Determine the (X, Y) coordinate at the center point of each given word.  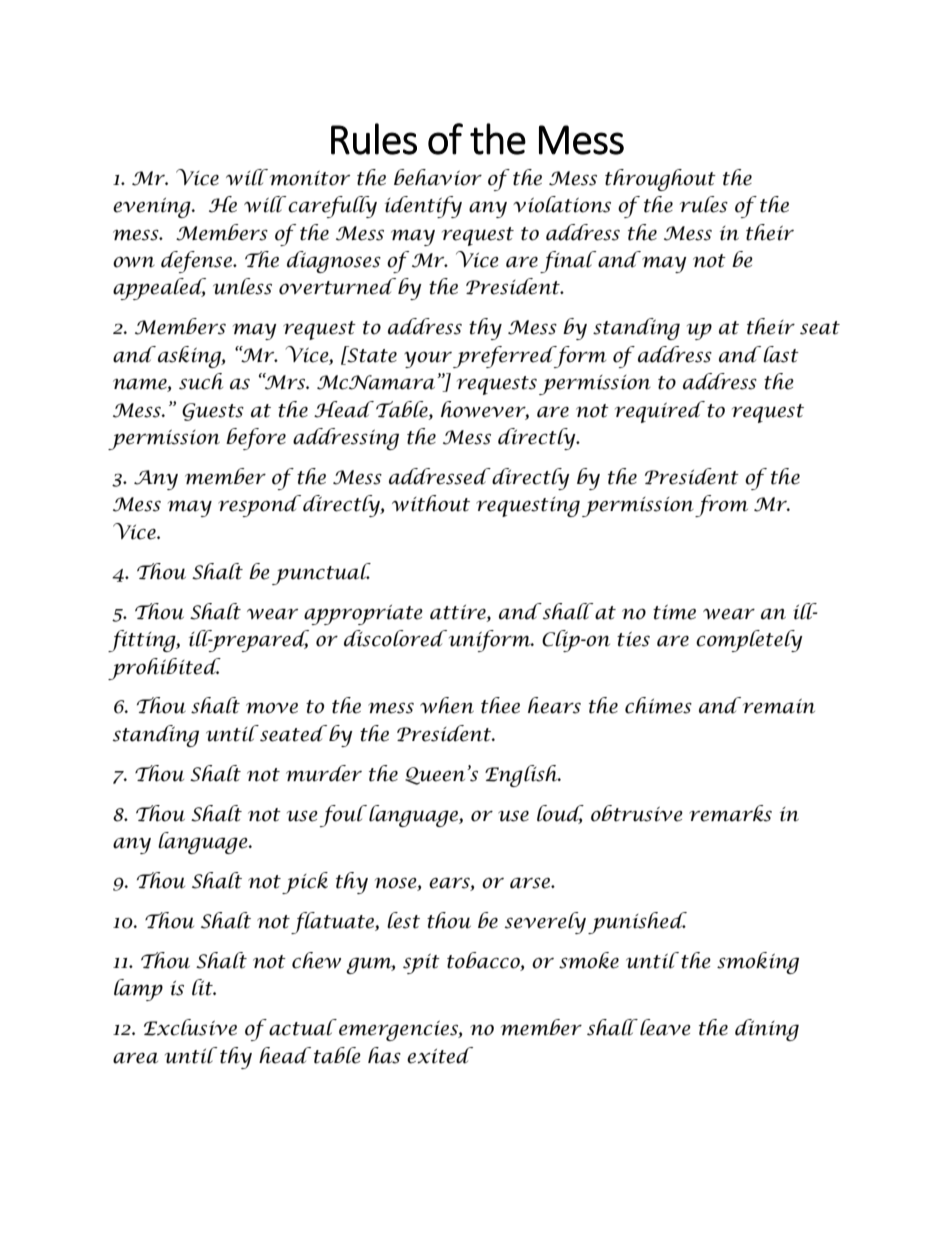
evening (153, 208)
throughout (660, 180)
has (384, 1055)
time (674, 612)
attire (459, 612)
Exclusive (190, 1027)
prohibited (164, 669)
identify (423, 207)
